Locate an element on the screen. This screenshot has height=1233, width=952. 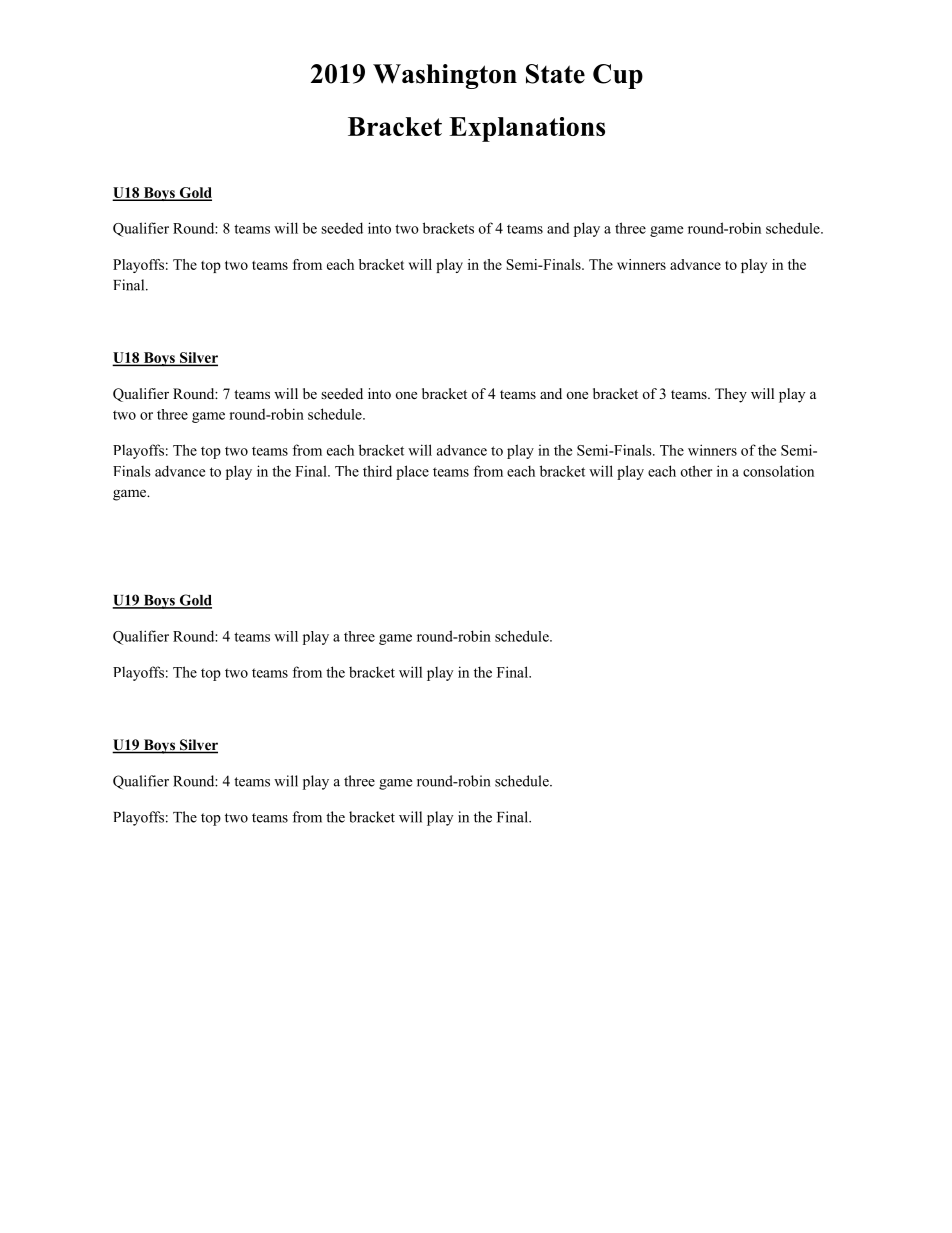
consolation is located at coordinates (778, 471).
